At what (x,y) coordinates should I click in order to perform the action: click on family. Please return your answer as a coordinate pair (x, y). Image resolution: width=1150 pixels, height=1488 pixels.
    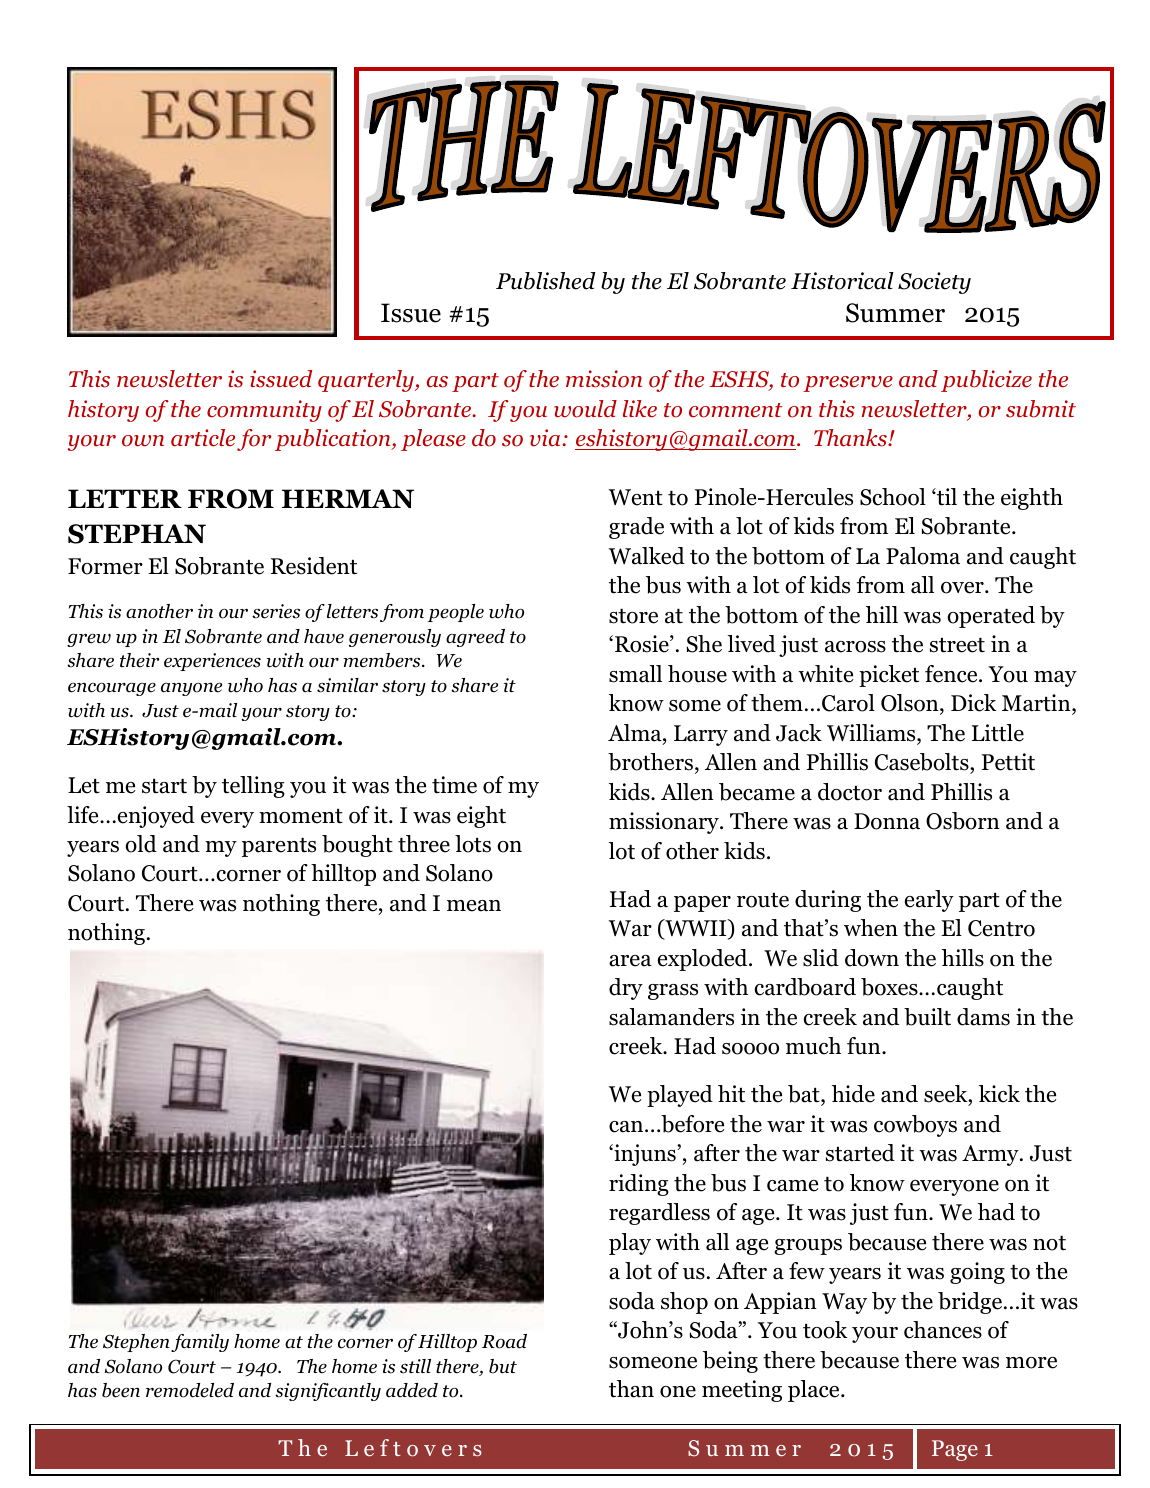
    Looking at the image, I should click on (200, 1343).
